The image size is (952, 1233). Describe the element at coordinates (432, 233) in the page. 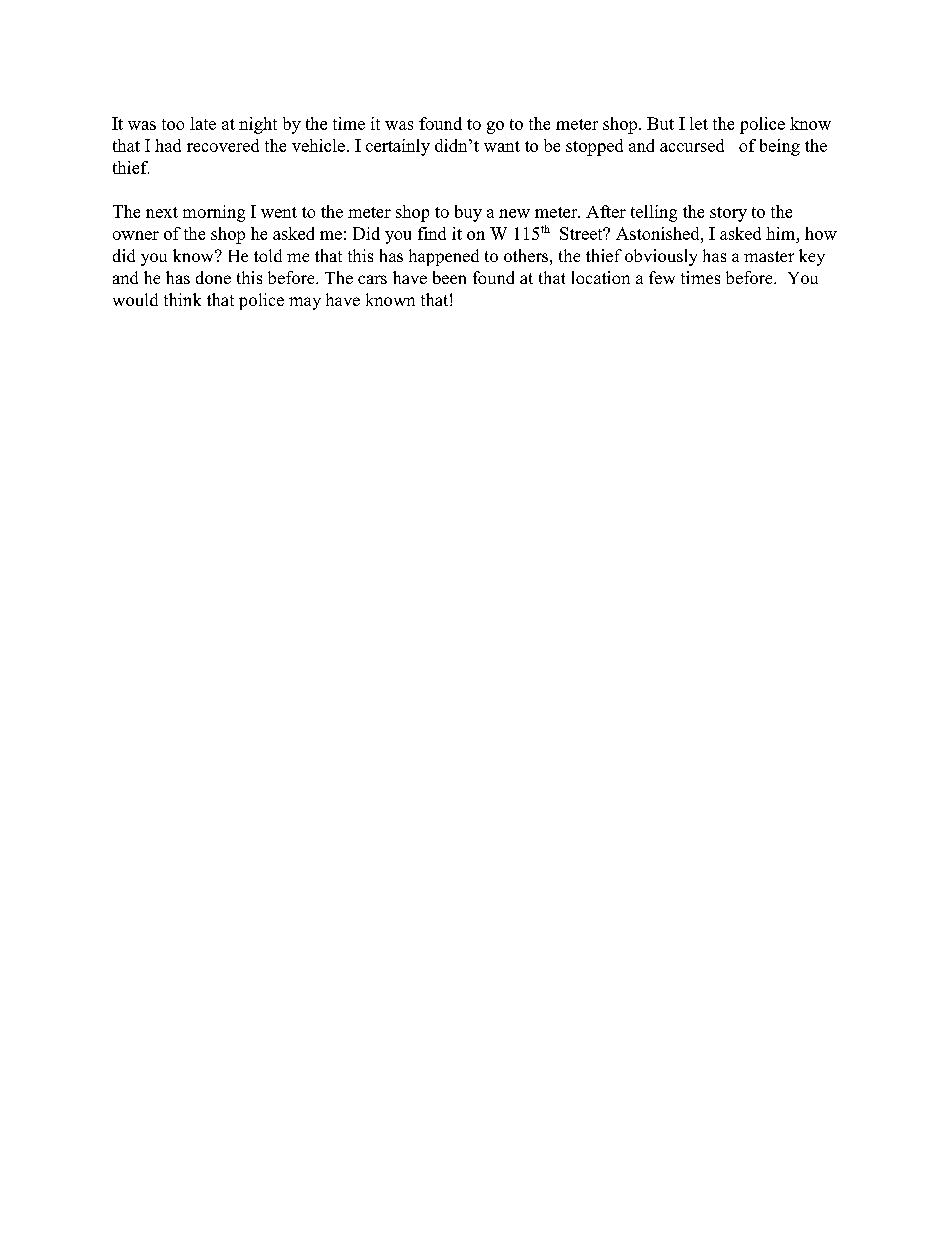

I see `find` at that location.
